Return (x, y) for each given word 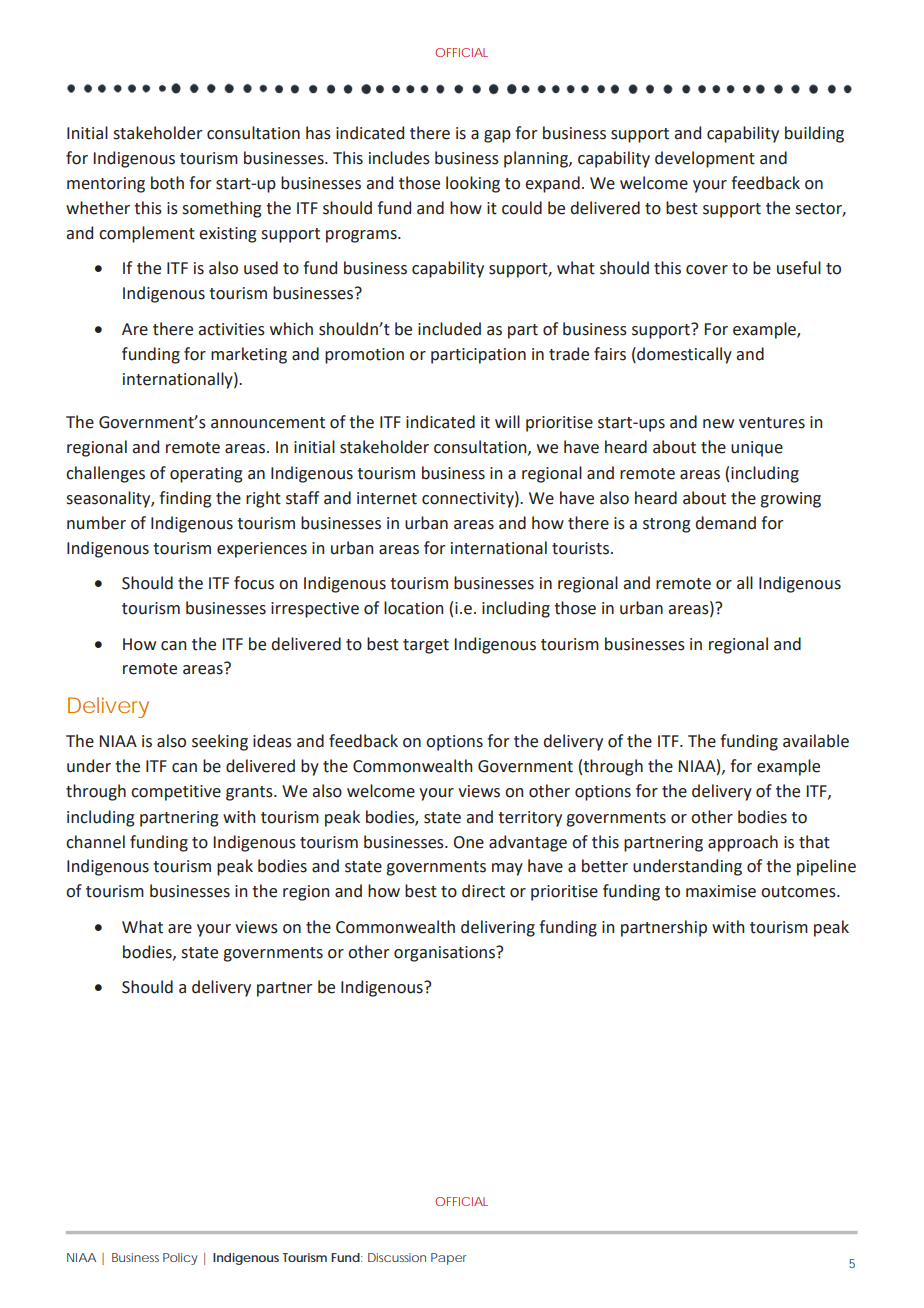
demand (726, 523)
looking (473, 184)
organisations (445, 954)
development (705, 159)
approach (743, 843)
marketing (249, 355)
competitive (176, 793)
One (469, 842)
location (413, 608)
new (718, 424)
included (449, 329)
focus (254, 583)
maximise (721, 891)
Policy (180, 1259)
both (167, 183)
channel (95, 842)
